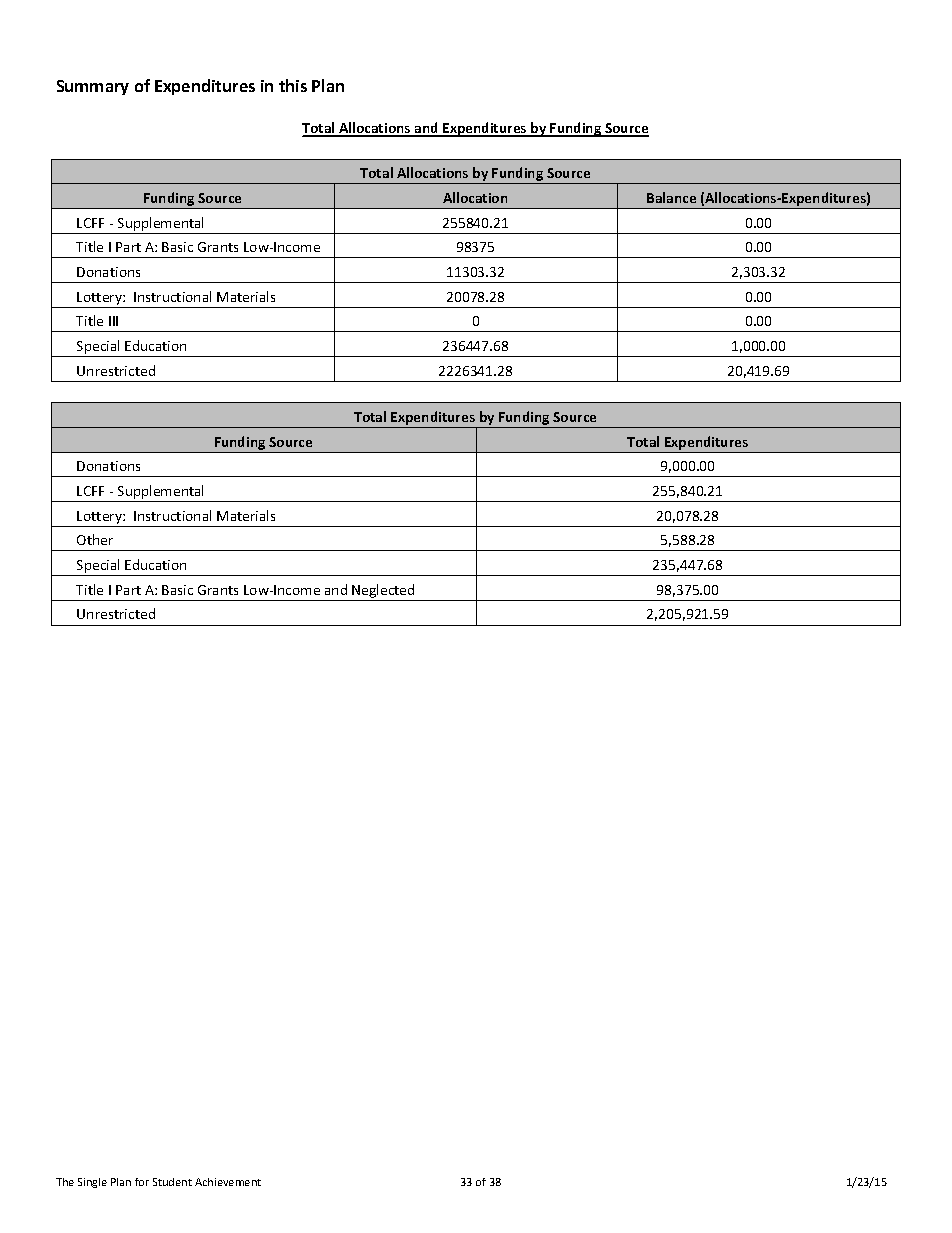 This document has width=952, height=1233. Describe the element at coordinates (142, 1182) in the document. I see `for` at that location.
